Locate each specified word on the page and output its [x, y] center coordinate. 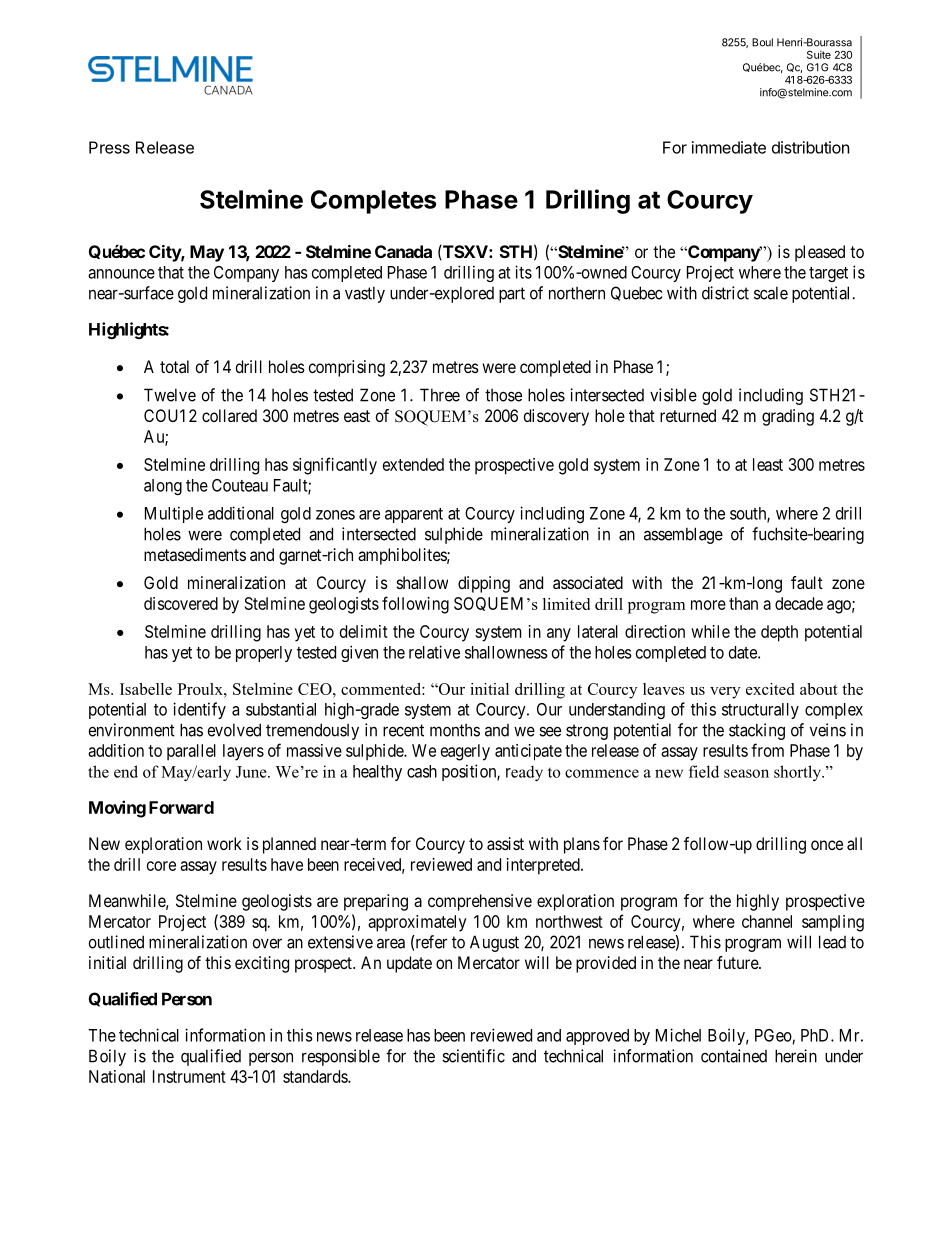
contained [734, 1056]
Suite [819, 54]
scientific [473, 1056]
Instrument [189, 1076]
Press [109, 147]
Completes [373, 202]
